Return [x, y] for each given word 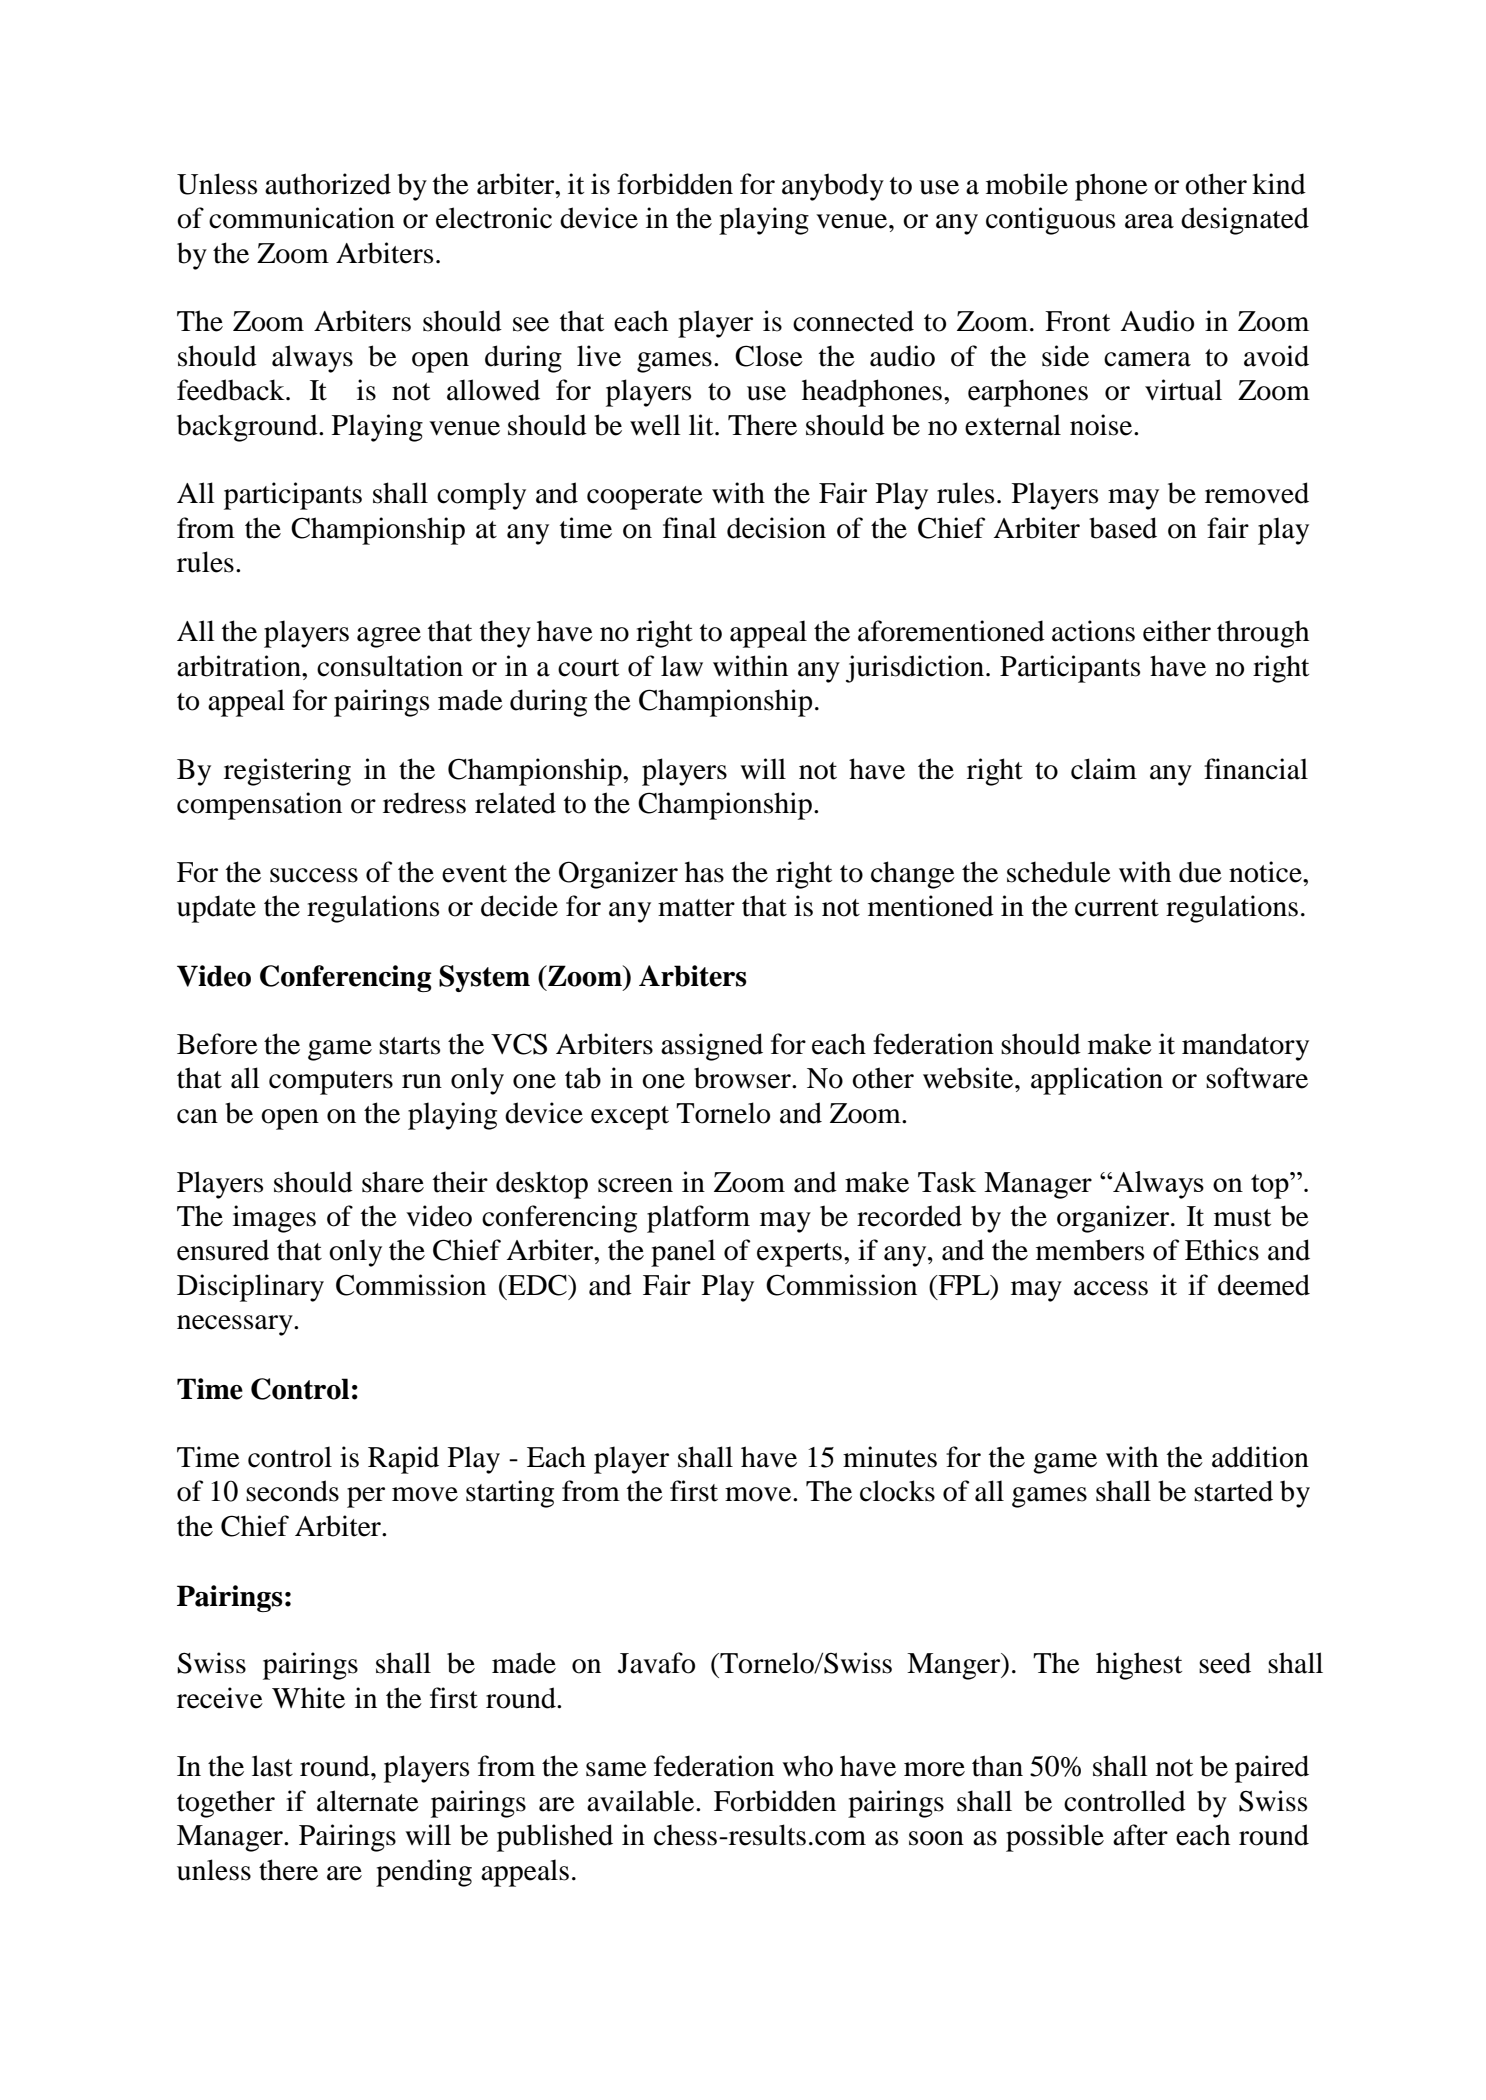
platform [698, 1219]
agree [389, 637]
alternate [368, 1801]
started [1233, 1491]
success [314, 875]
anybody [833, 187]
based [1123, 528]
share [393, 1182]
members [1090, 1250]
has [704, 872]
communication [302, 218]
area [1149, 221]
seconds [292, 1491]
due [1200, 872]
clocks [897, 1491]
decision [776, 528]
